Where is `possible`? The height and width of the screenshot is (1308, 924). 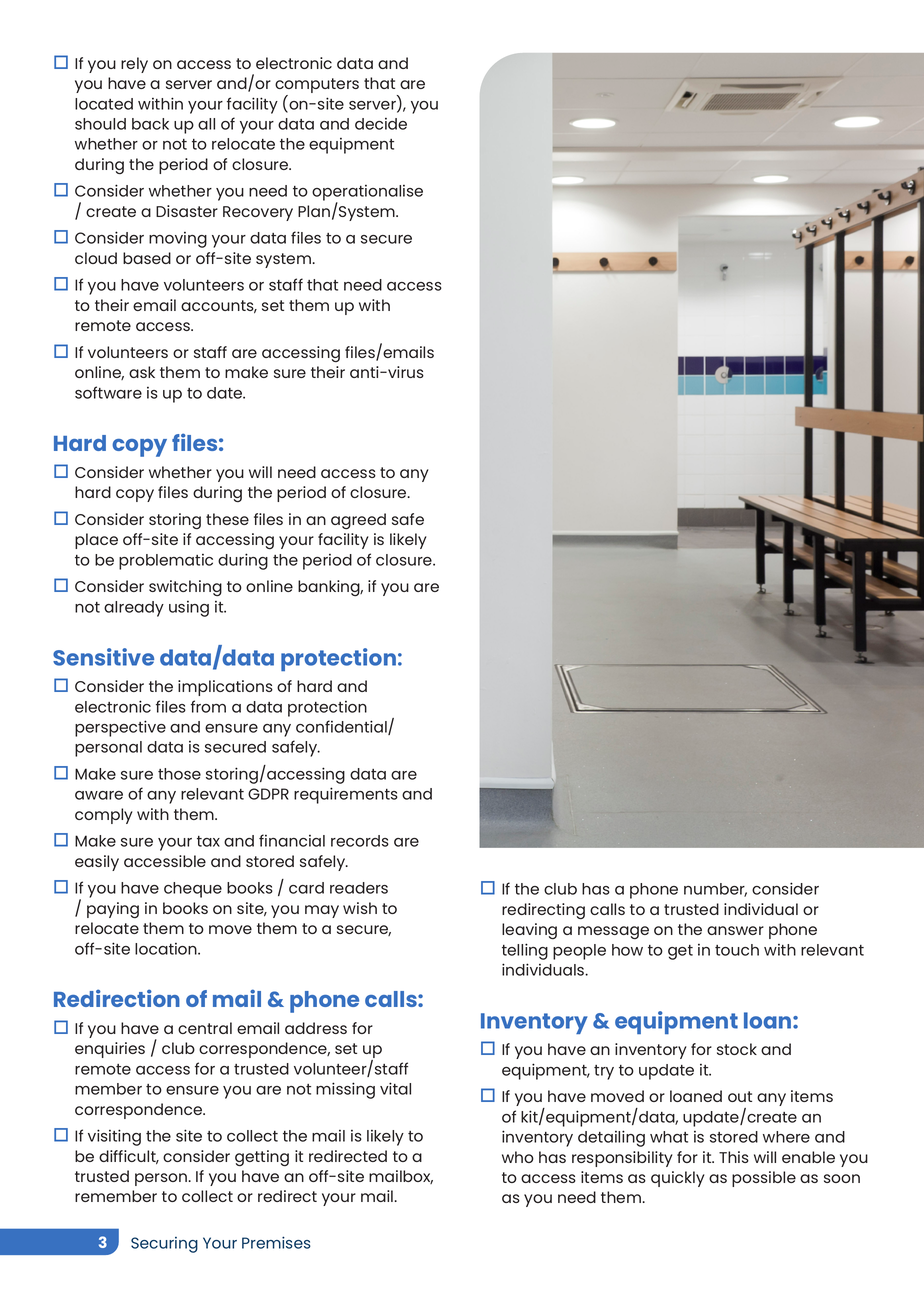 possible is located at coordinates (764, 1179).
